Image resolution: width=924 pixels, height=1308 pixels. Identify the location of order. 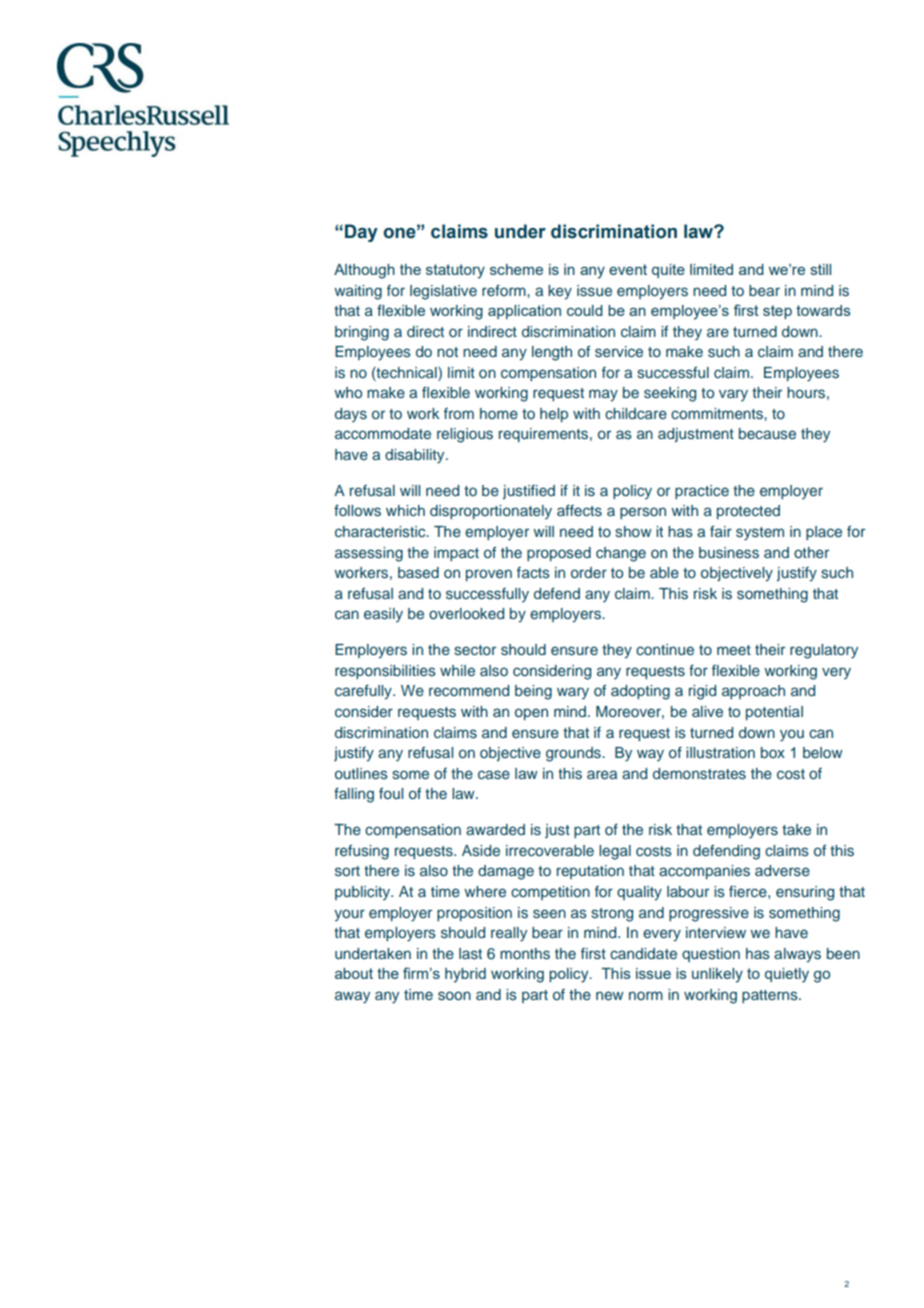
(589, 572).
